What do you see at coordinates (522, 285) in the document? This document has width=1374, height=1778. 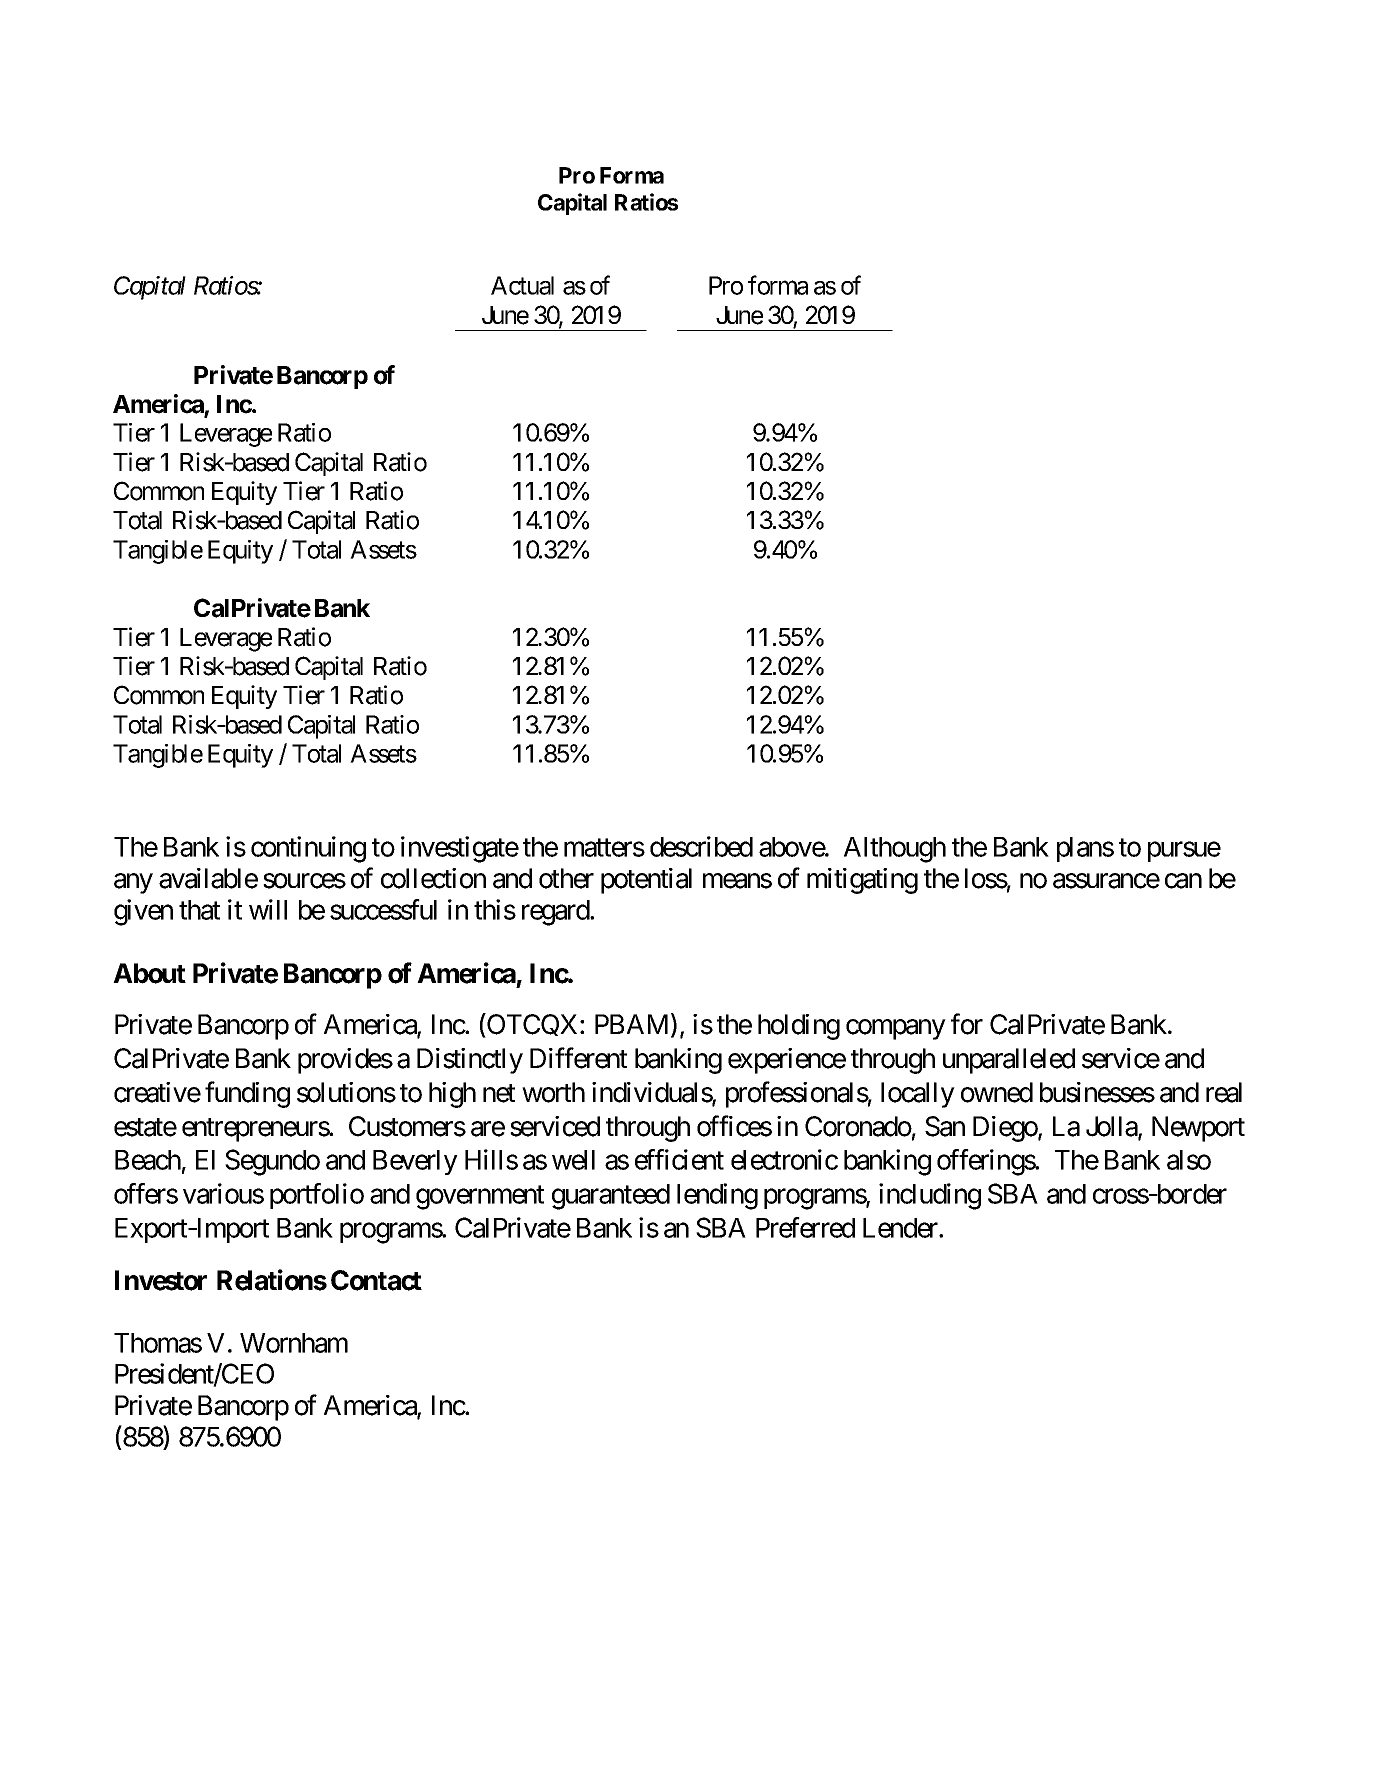 I see `Actual` at bounding box center [522, 285].
